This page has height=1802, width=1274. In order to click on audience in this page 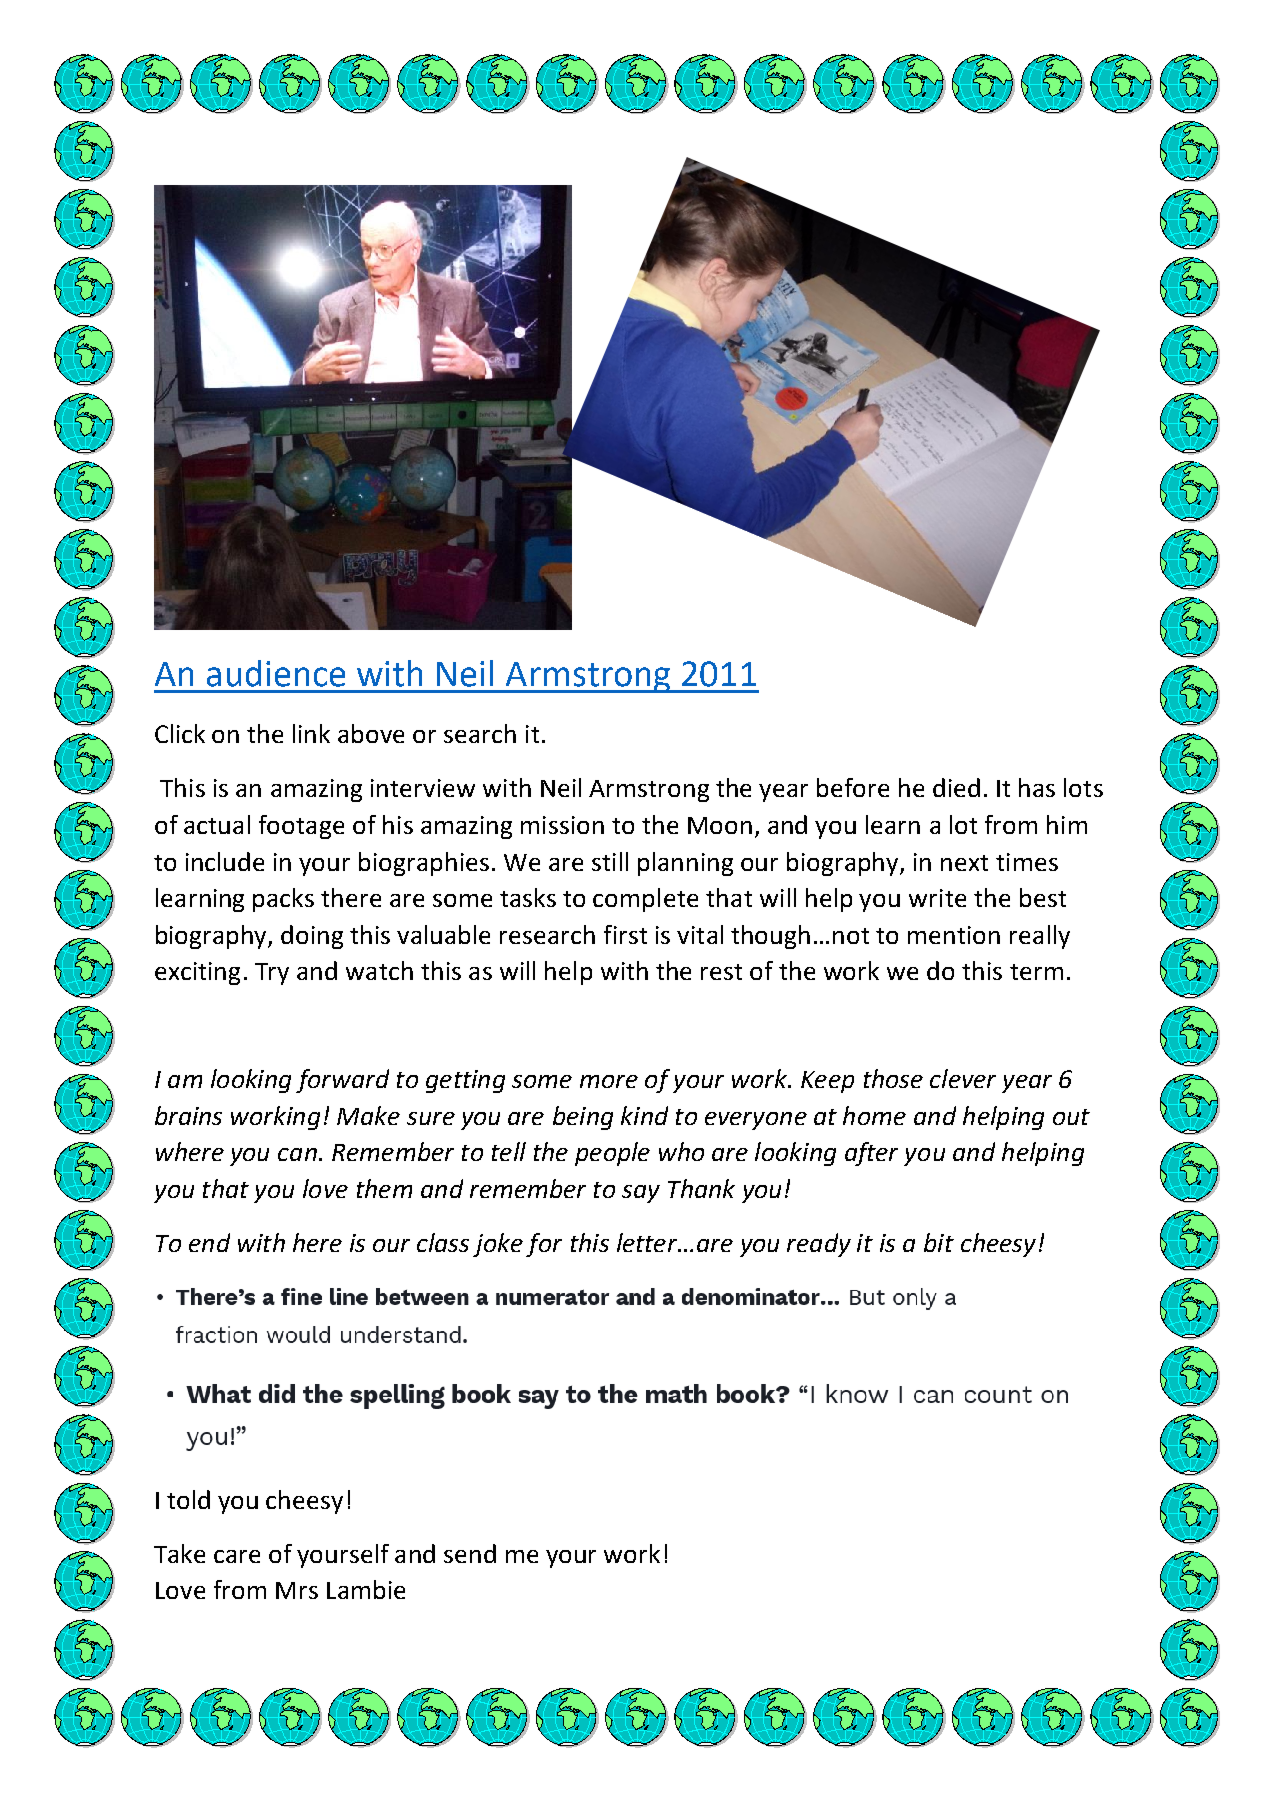, I will do `click(276, 673)`.
